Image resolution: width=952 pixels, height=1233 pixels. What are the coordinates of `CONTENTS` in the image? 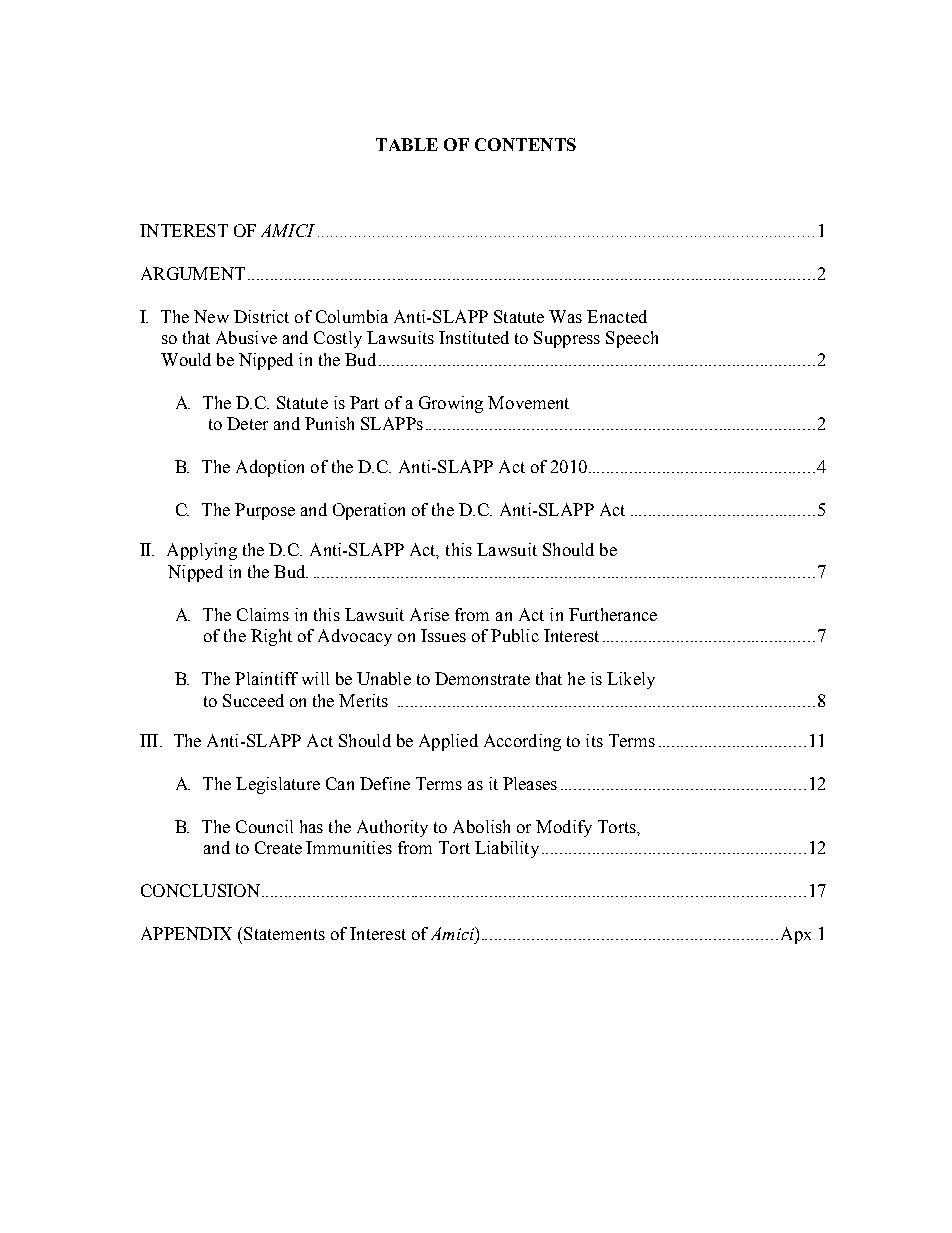 It's located at (525, 144).
